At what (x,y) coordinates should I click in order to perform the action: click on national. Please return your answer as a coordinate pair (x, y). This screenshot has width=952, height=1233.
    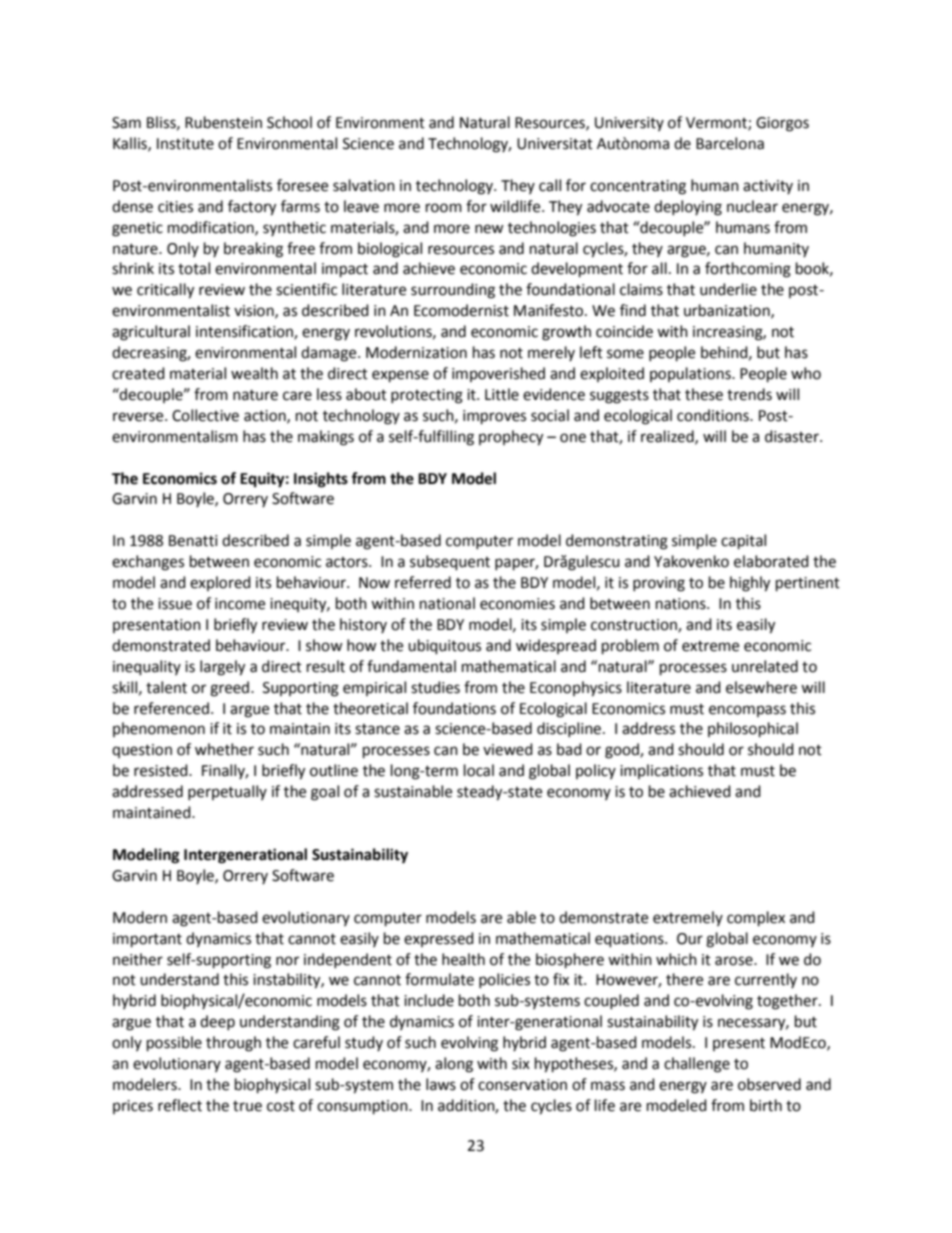
    Looking at the image, I should click on (447, 603).
